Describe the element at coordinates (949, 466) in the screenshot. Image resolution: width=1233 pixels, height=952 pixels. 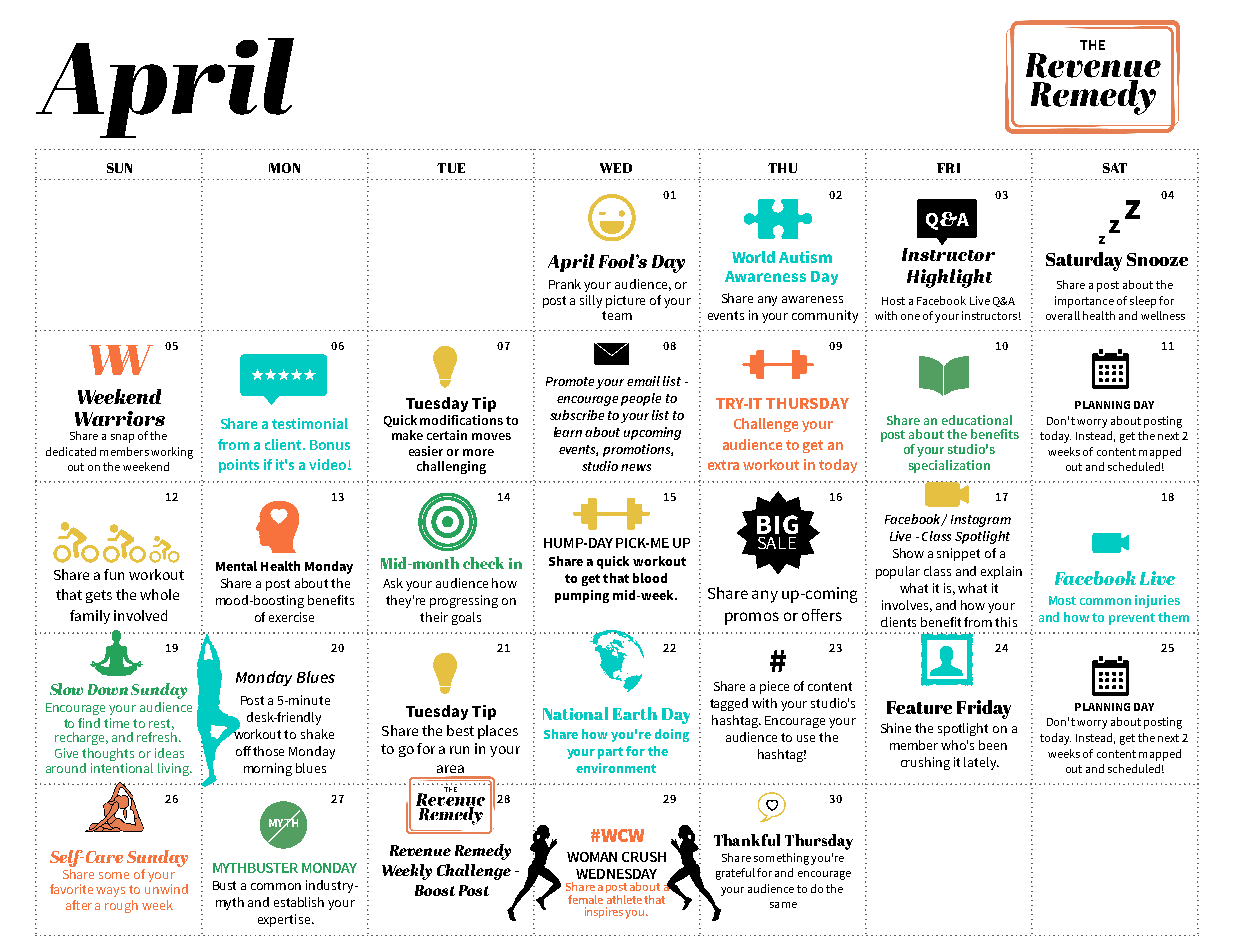
I see `specialization` at that location.
